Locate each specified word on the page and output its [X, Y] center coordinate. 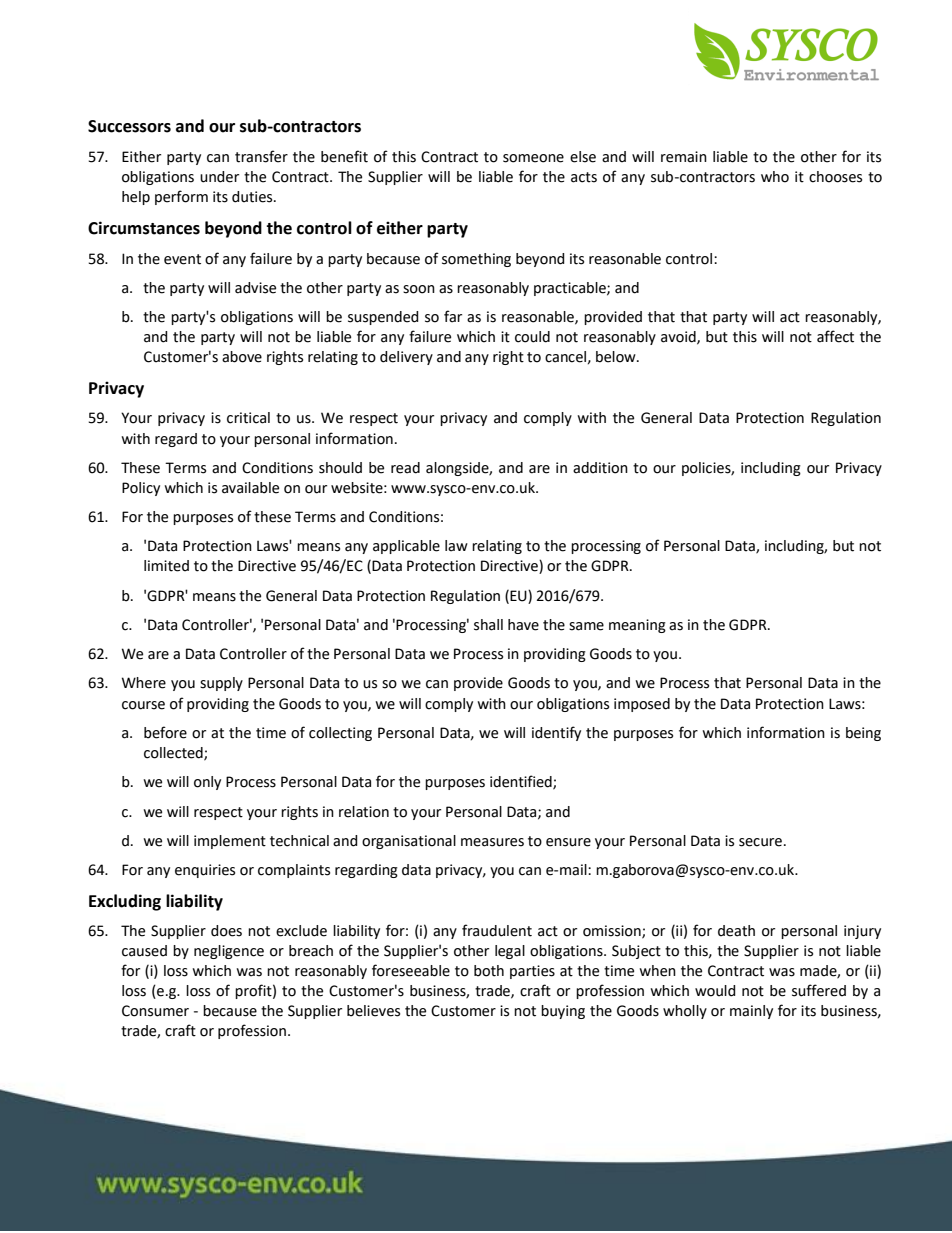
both [489, 971]
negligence [229, 952]
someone [533, 158]
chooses [835, 177]
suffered [819, 990]
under [219, 177]
